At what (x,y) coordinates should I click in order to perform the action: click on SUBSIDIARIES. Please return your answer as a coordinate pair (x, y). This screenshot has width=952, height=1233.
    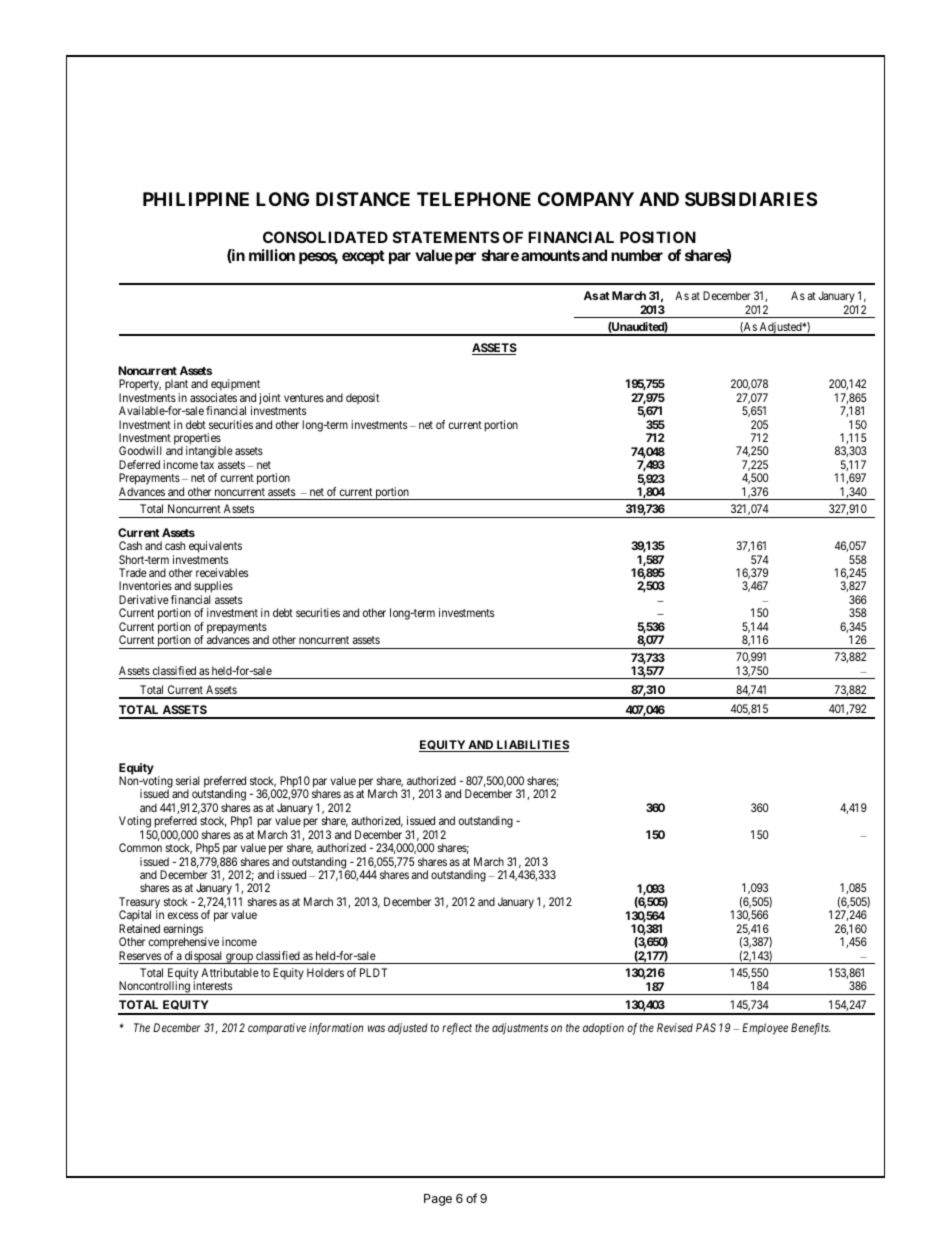
    Looking at the image, I should click on (751, 199).
